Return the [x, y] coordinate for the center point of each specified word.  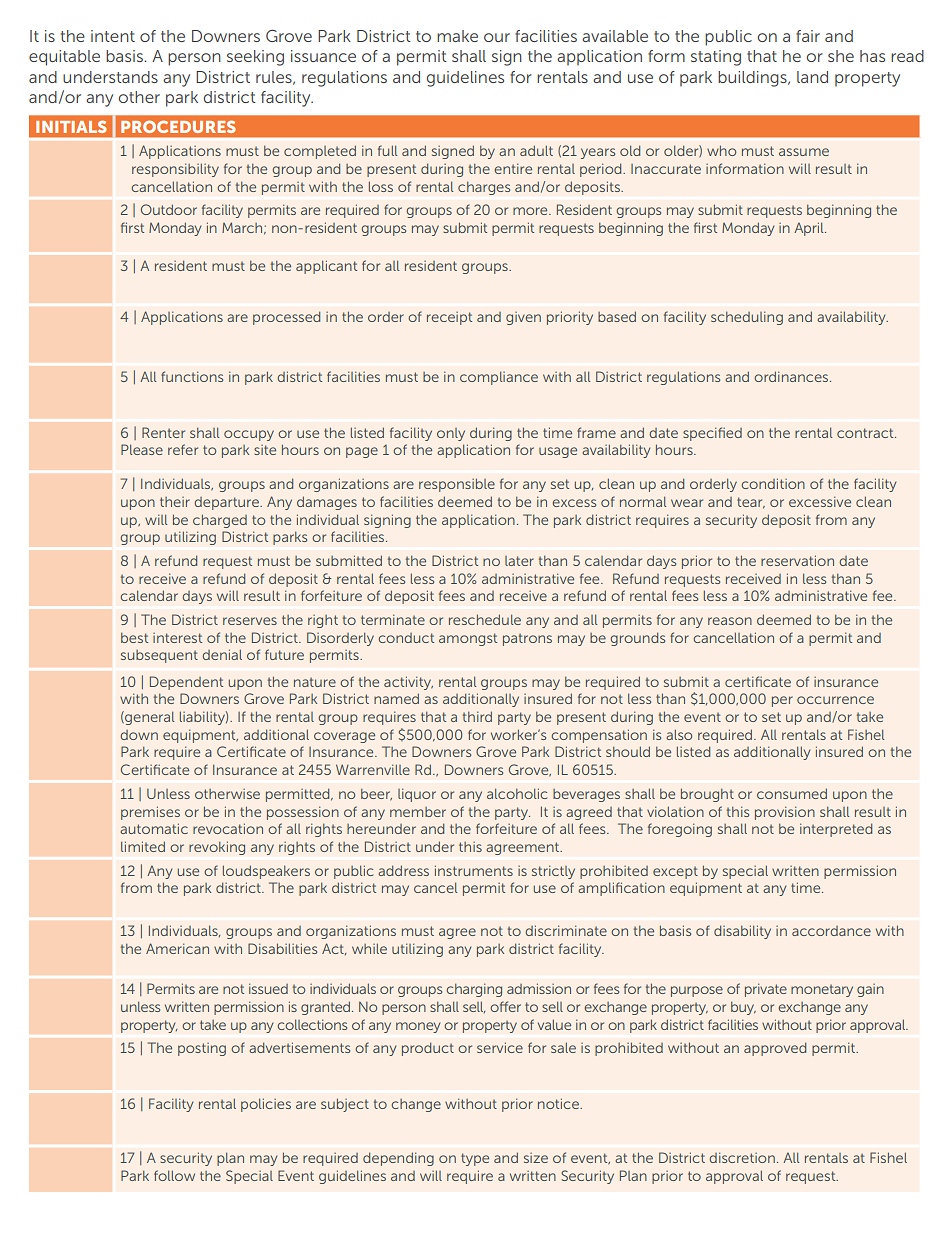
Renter [163, 432]
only [451, 434]
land [812, 77]
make [457, 36]
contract [866, 433]
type [475, 1159]
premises [150, 813]
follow [174, 1175]
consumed [792, 793]
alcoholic [517, 793]
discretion [742, 1157]
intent [113, 36]
